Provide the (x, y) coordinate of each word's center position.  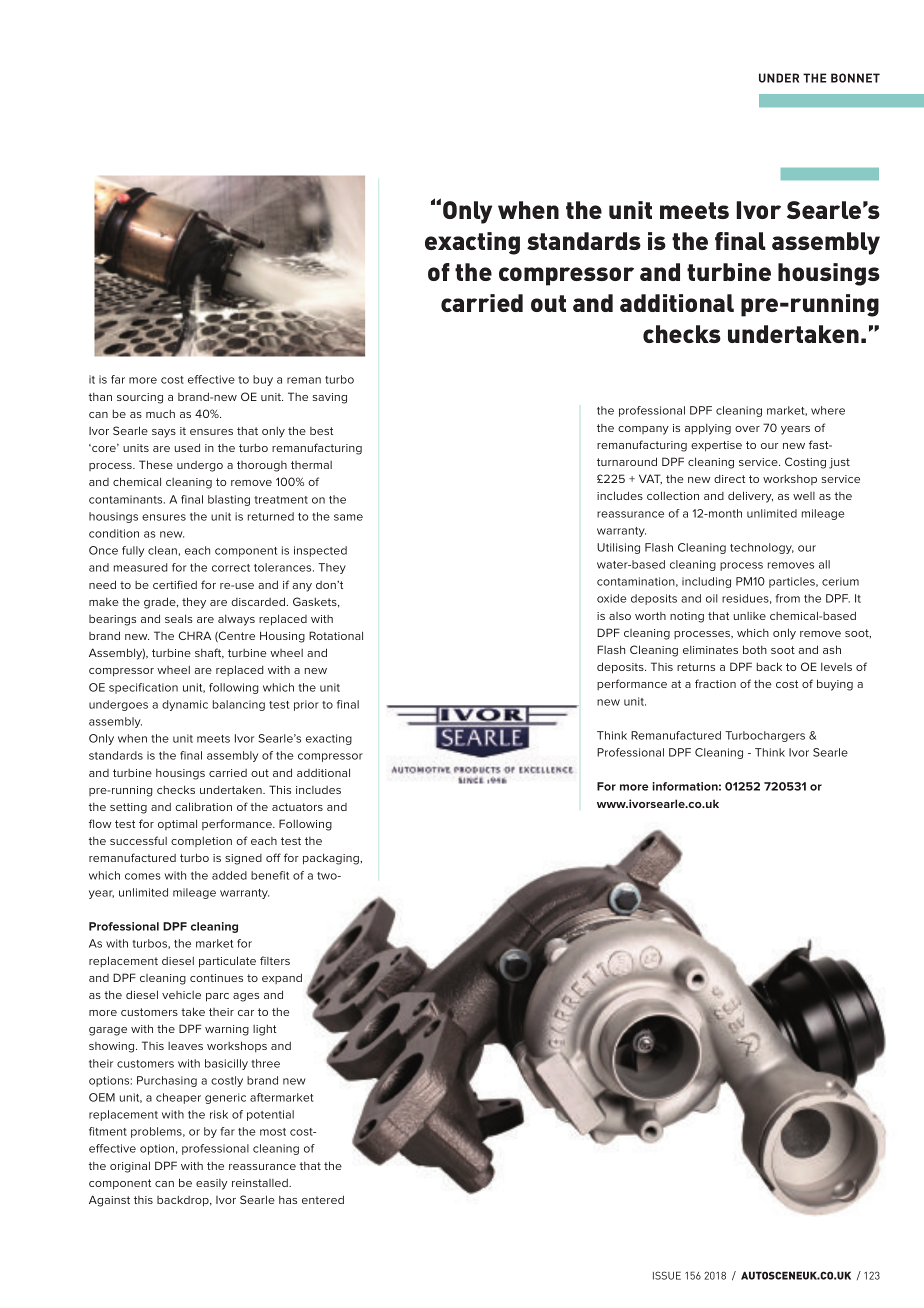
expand (282, 978)
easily (211, 1184)
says (164, 433)
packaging (332, 859)
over (747, 429)
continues (216, 978)
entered (323, 1199)
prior (306, 705)
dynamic (185, 705)
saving (329, 398)
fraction (715, 683)
